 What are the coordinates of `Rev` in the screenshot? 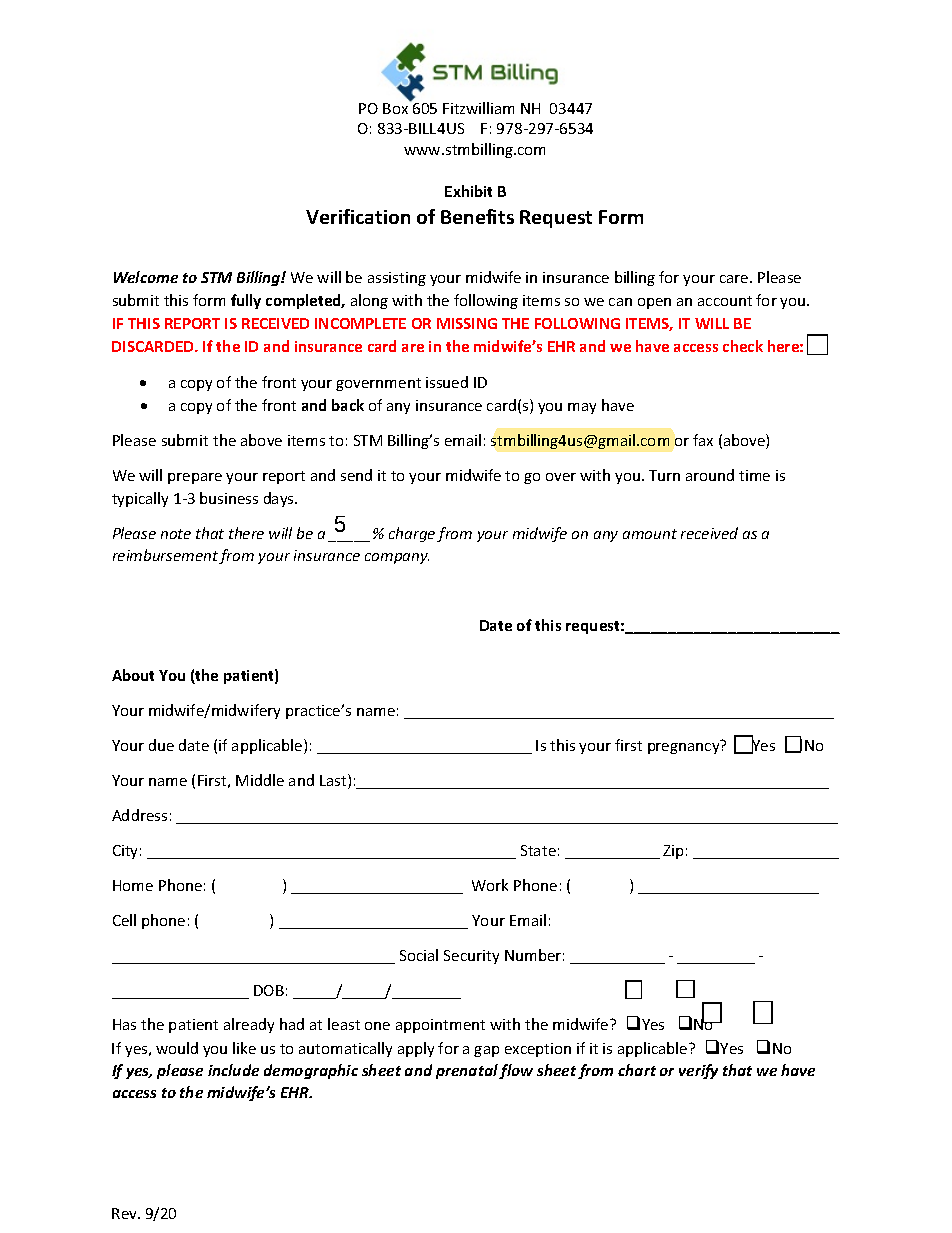 It's located at (126, 1213).
